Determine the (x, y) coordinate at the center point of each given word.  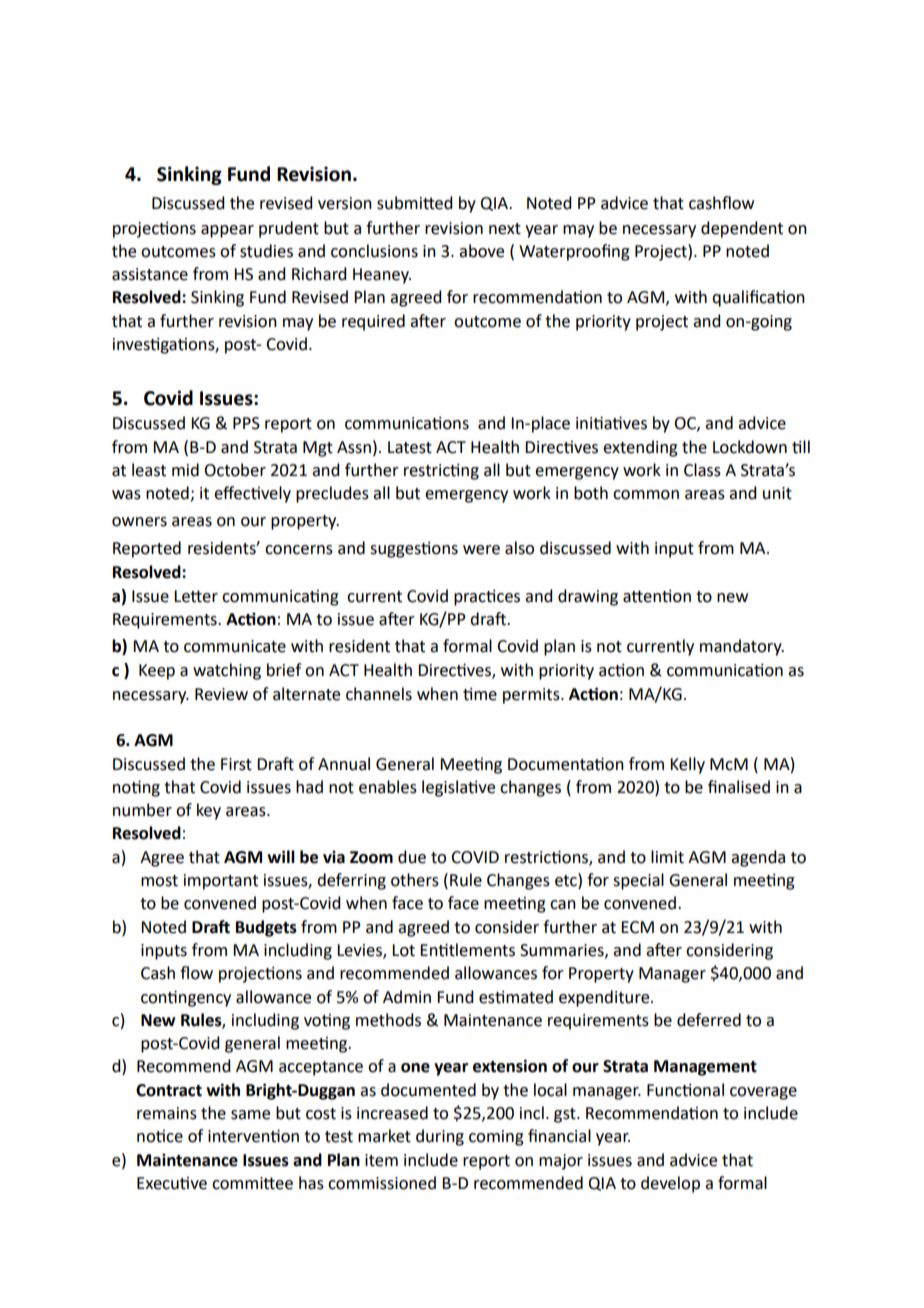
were (481, 550)
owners (139, 522)
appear (227, 231)
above (481, 251)
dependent (742, 229)
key (209, 811)
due (412, 857)
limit (667, 857)
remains (167, 1113)
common (646, 495)
